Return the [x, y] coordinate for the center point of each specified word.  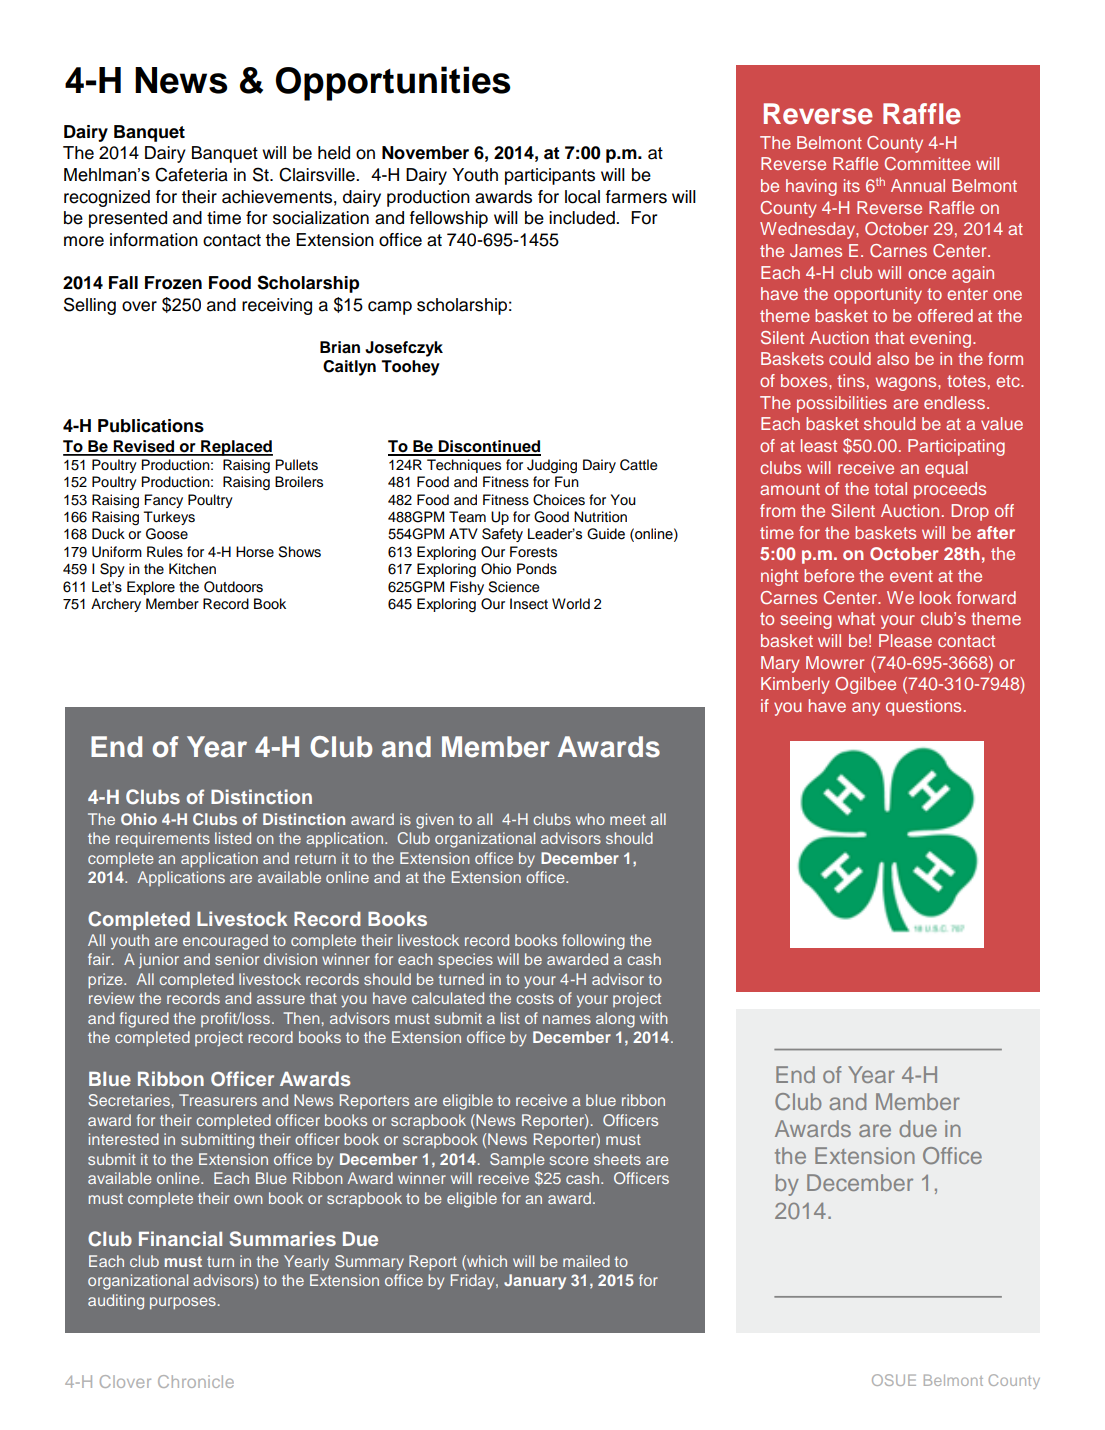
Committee [928, 163]
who [590, 819]
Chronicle [196, 1381]
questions [923, 707]
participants [550, 176]
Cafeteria [191, 174]
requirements [163, 840]
